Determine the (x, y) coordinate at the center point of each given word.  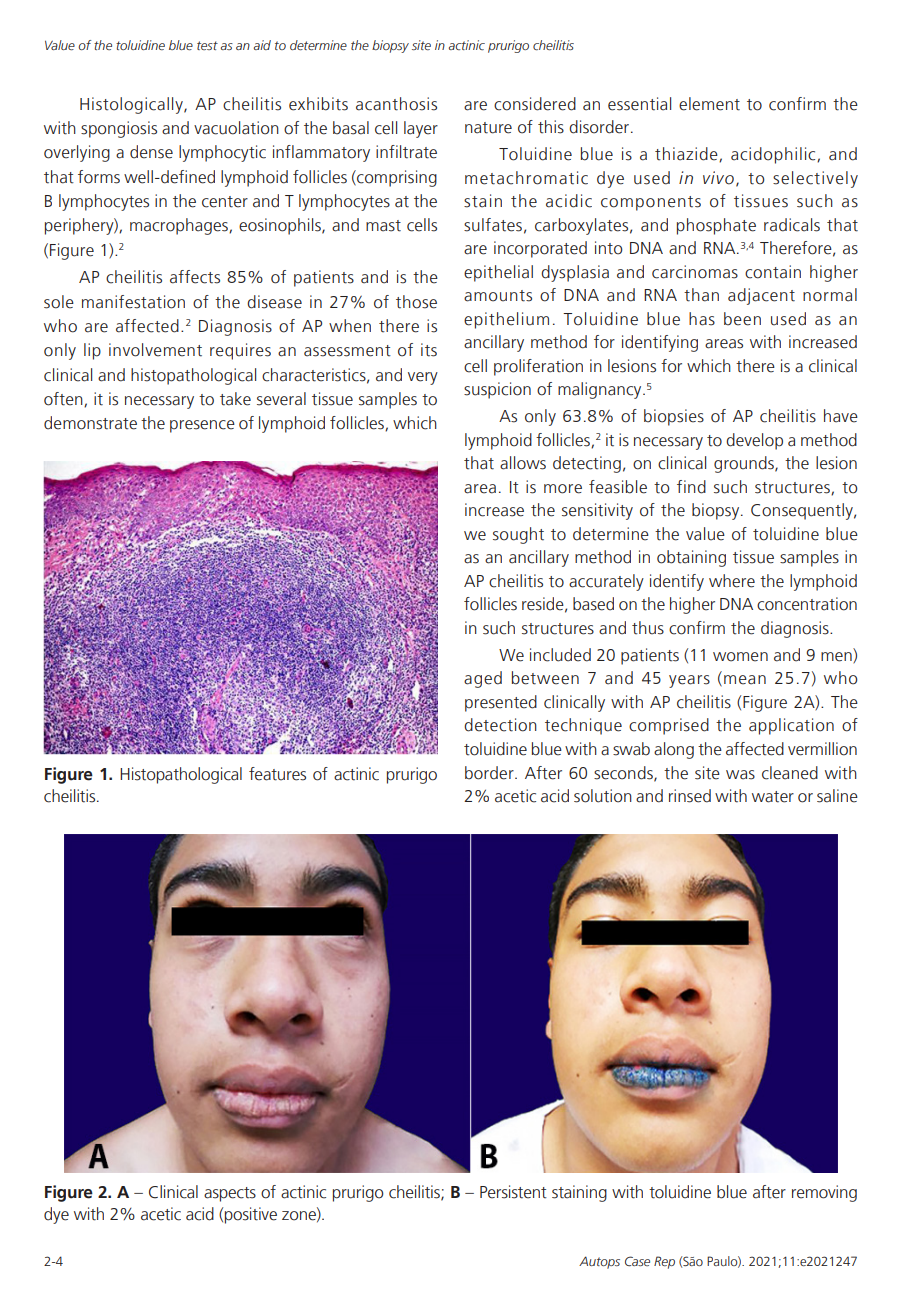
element (709, 104)
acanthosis (396, 104)
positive (251, 1215)
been (742, 319)
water (773, 797)
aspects (230, 1194)
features (277, 774)
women (740, 657)
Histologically (132, 105)
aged (483, 679)
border (490, 773)
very (423, 378)
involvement (155, 350)
